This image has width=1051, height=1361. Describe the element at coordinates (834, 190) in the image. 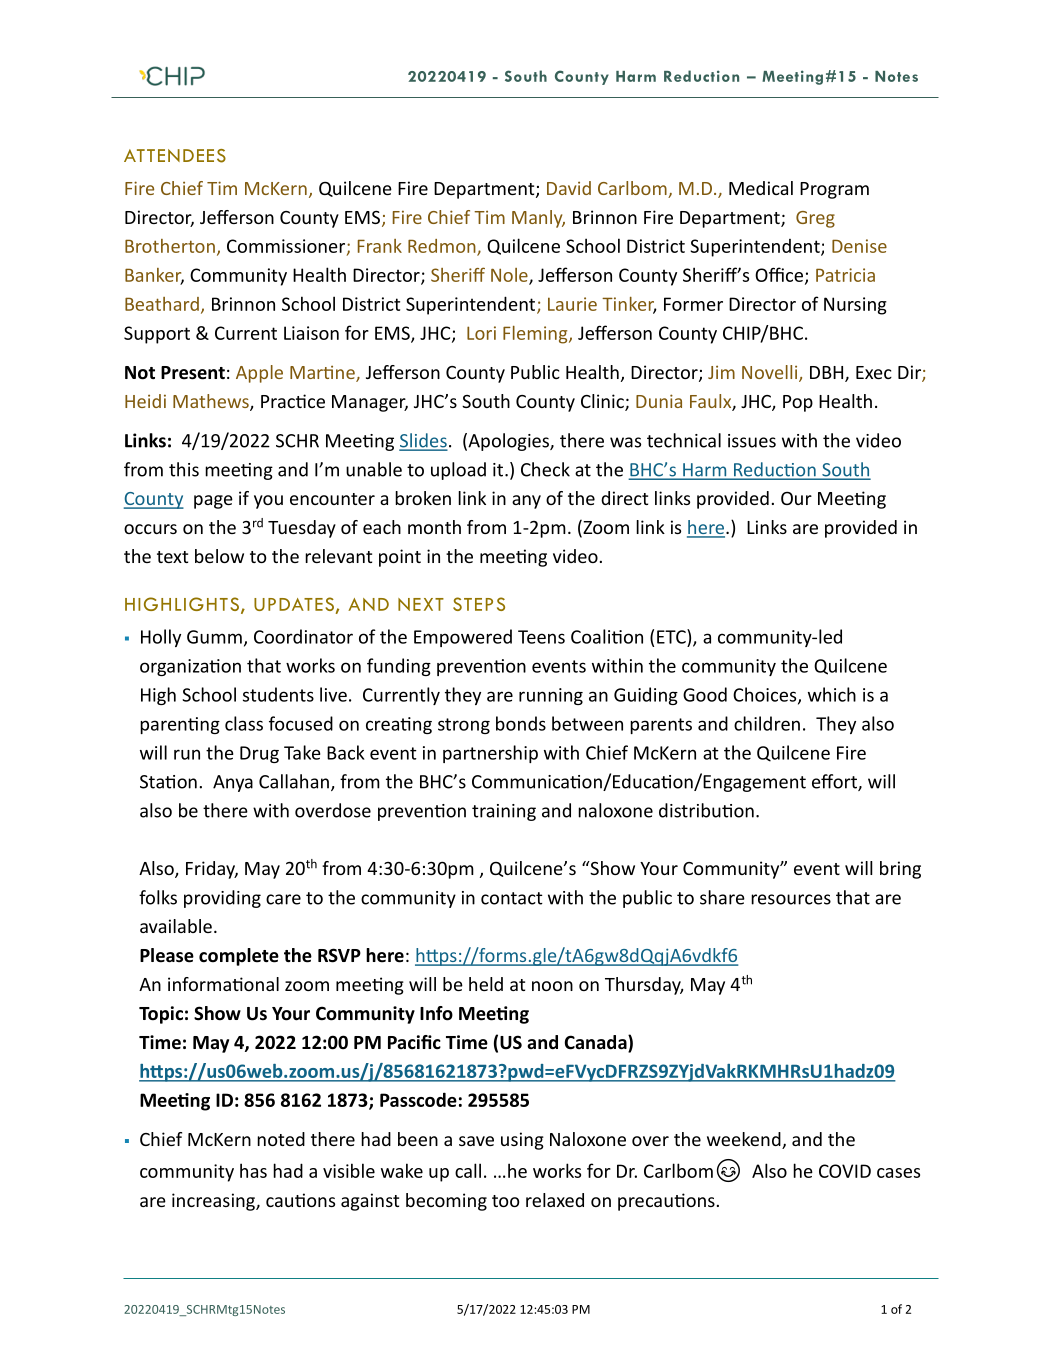

I see `Program` at that location.
